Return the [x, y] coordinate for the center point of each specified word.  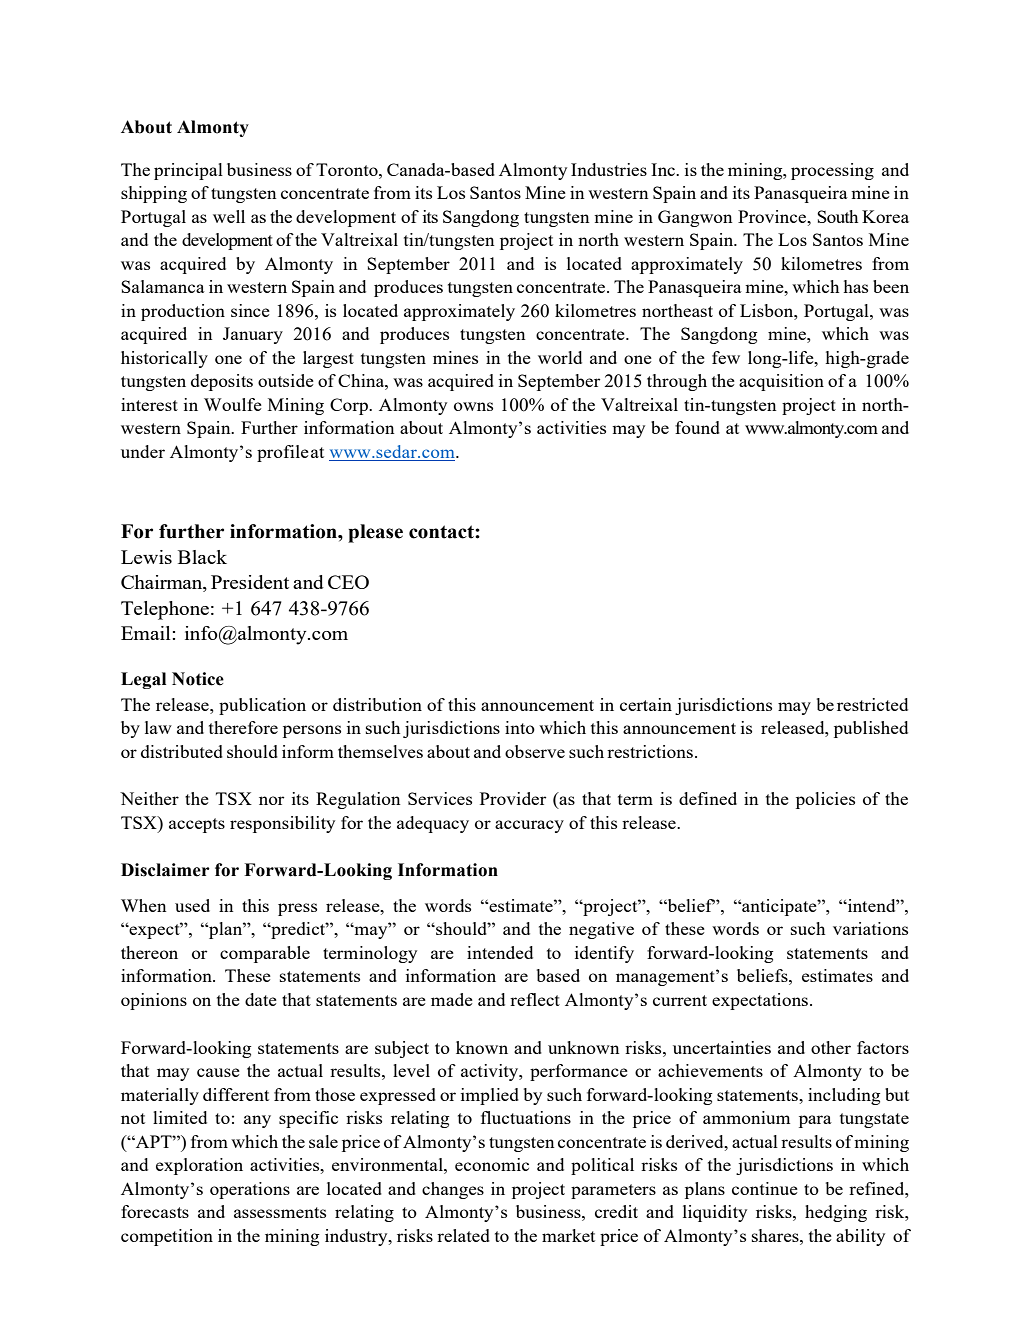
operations [250, 1190]
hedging [836, 1213]
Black [202, 557]
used [192, 905]
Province [773, 216]
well [229, 216]
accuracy [529, 826]
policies [825, 800]
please [375, 533]
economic [492, 1164]
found [697, 427]
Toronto [348, 169]
